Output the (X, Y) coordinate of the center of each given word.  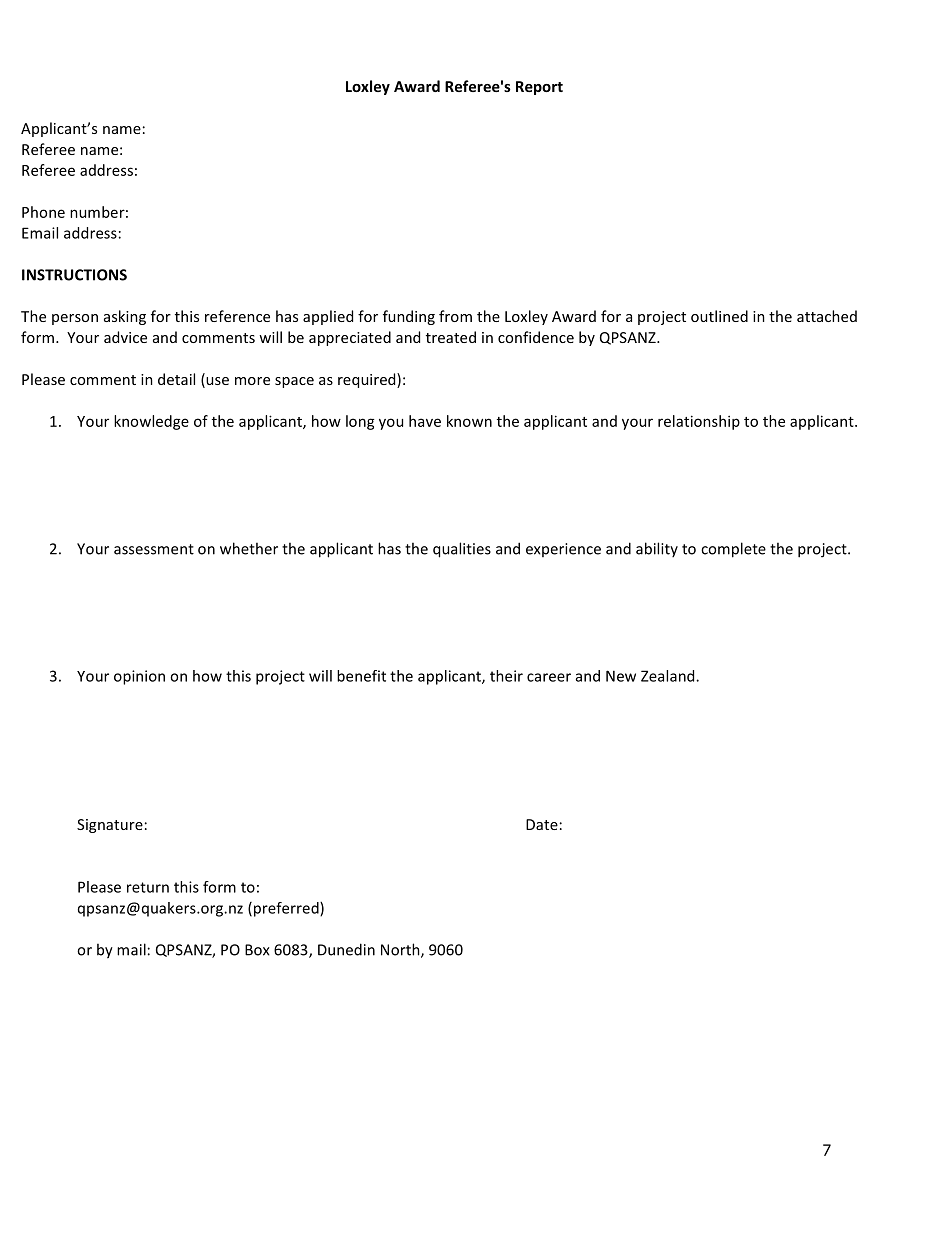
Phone (43, 212)
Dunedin (346, 949)
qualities (462, 550)
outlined (719, 316)
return (148, 887)
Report (539, 88)
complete (733, 550)
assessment (154, 549)
